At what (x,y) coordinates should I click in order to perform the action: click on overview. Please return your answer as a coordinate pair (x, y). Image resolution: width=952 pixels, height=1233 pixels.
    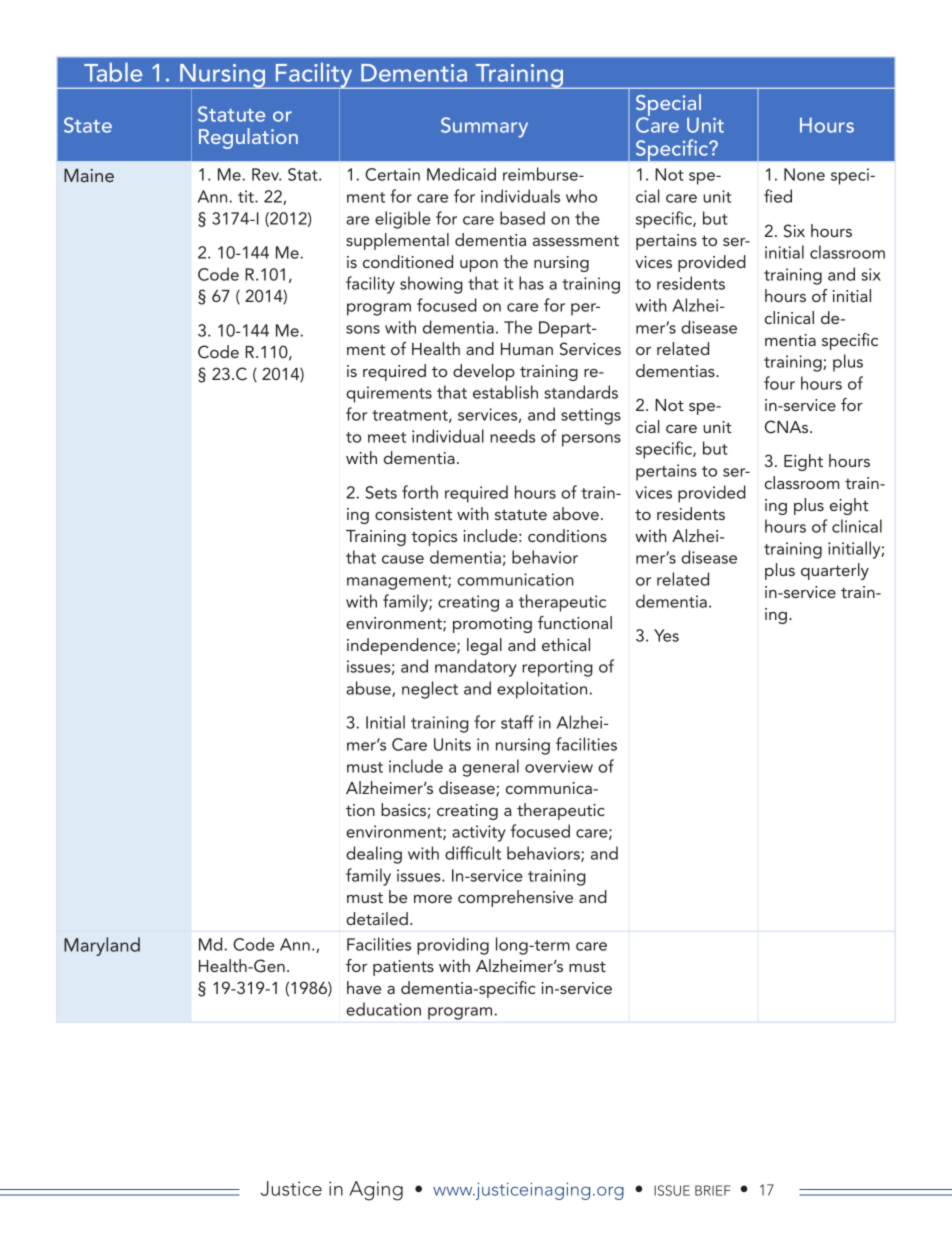
    Looking at the image, I should click on (559, 766).
